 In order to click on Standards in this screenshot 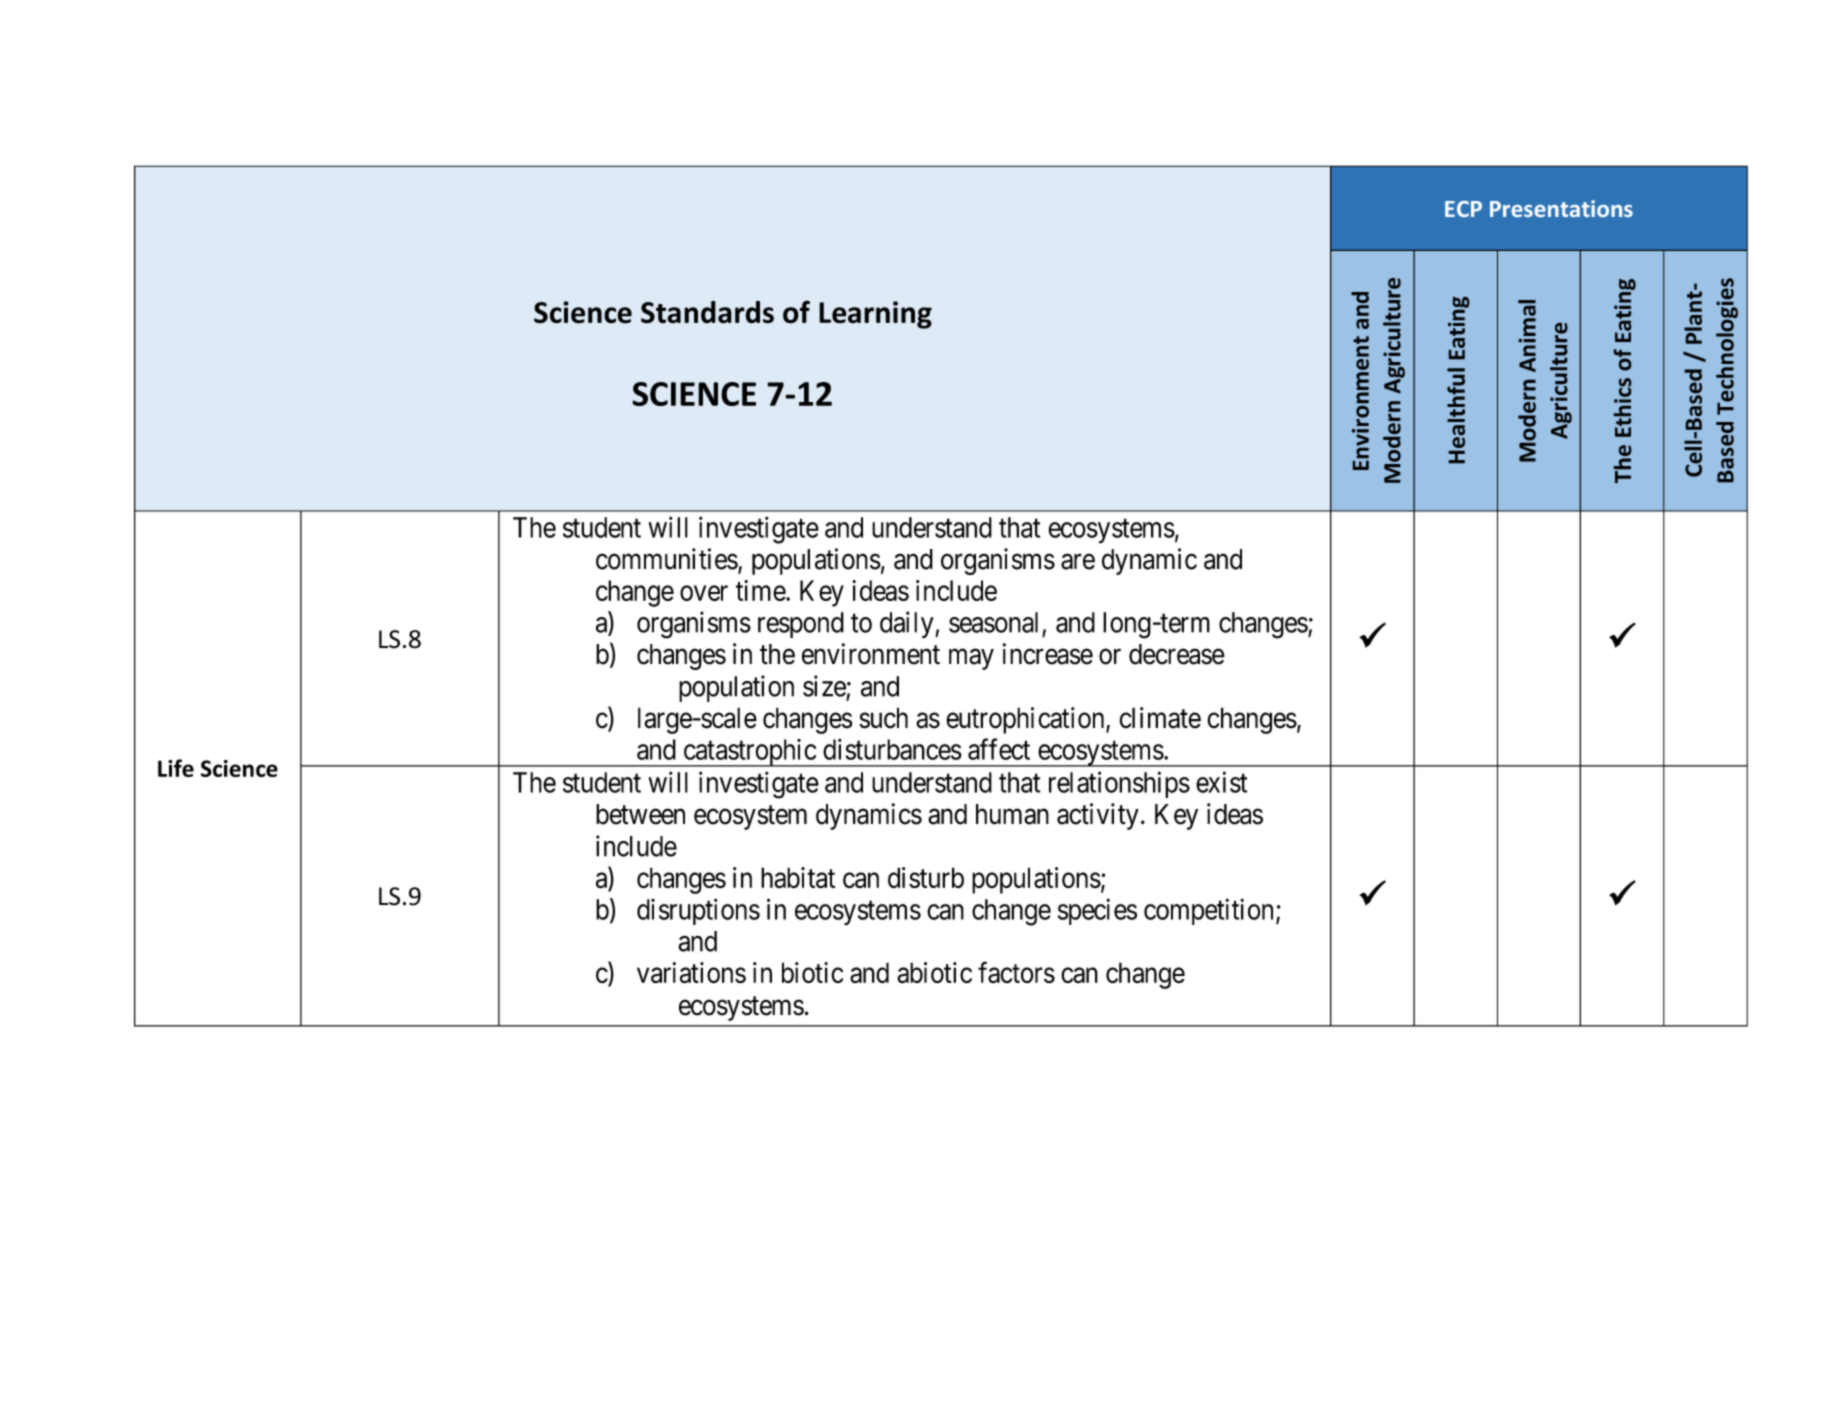, I will do `click(707, 312)`.
